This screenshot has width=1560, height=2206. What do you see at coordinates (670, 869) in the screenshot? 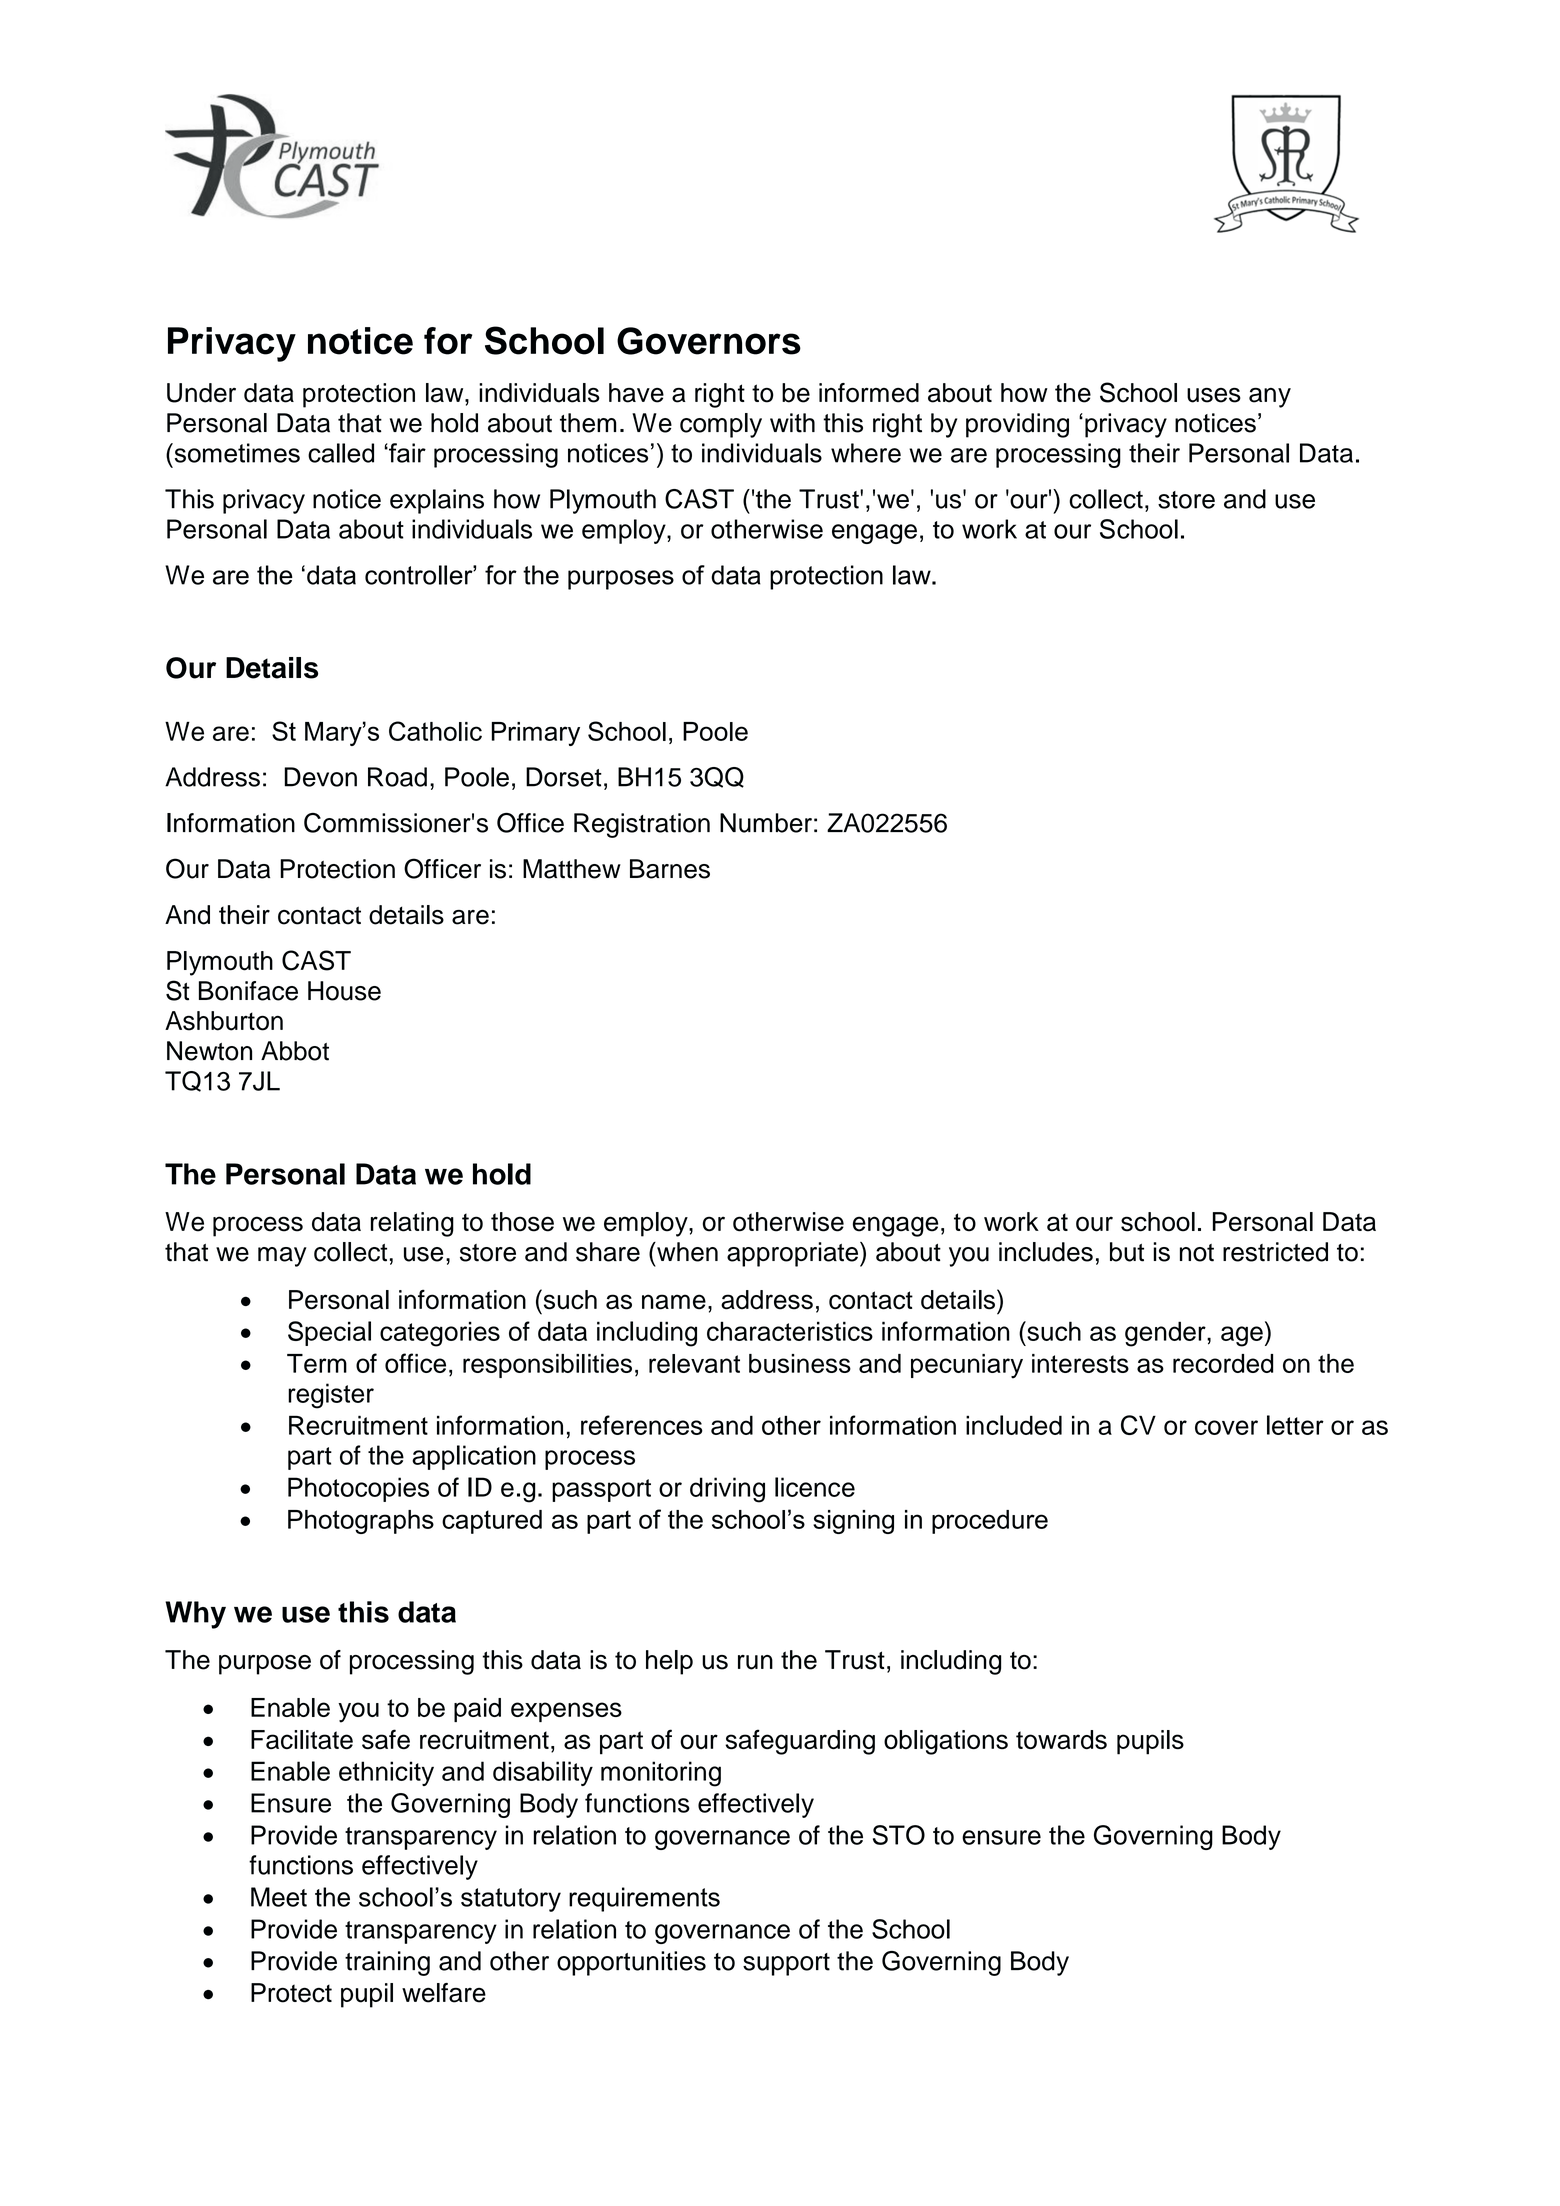
I see `Barnes` at bounding box center [670, 869].
